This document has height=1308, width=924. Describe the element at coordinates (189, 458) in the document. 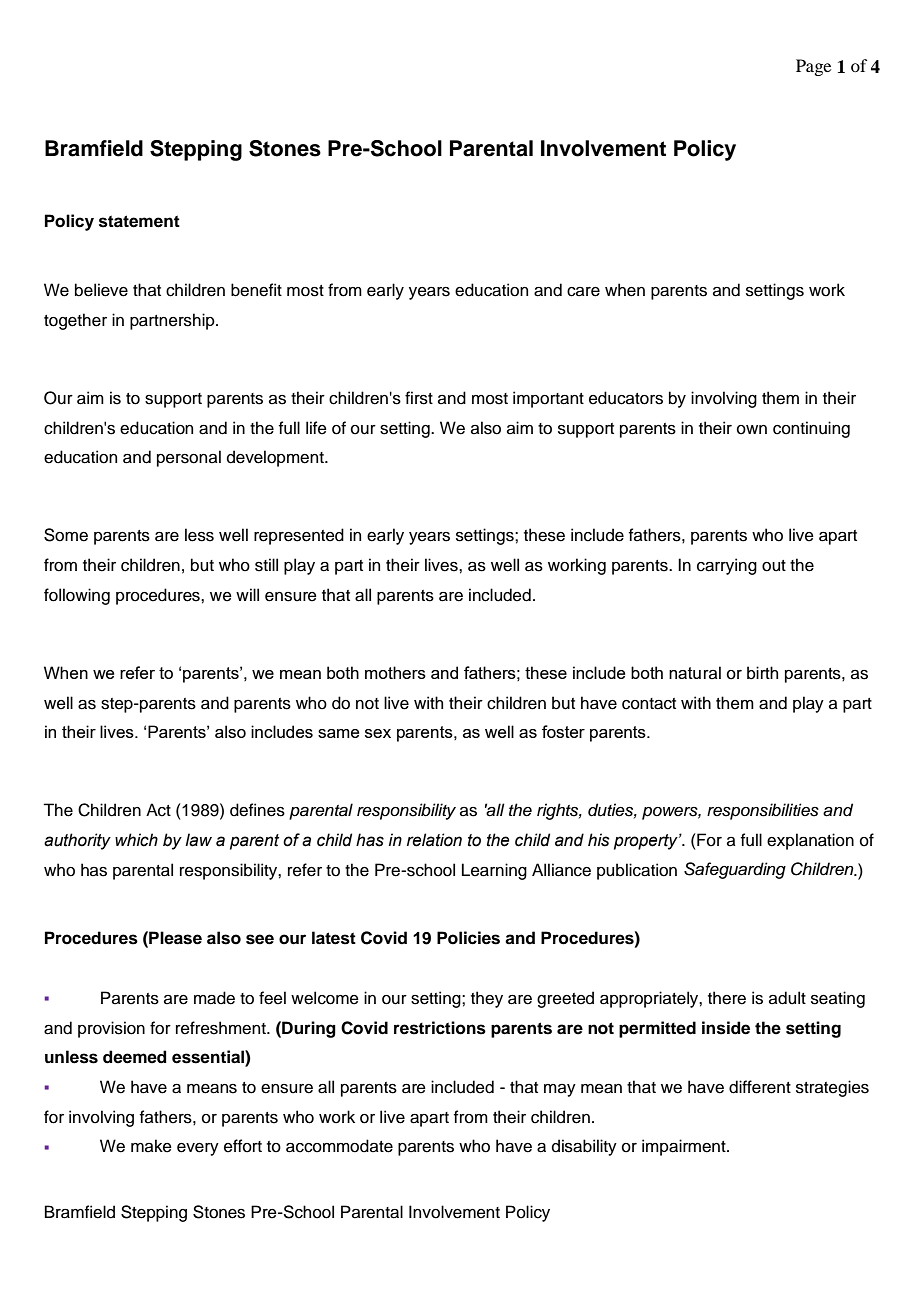

I see `personal` at that location.
